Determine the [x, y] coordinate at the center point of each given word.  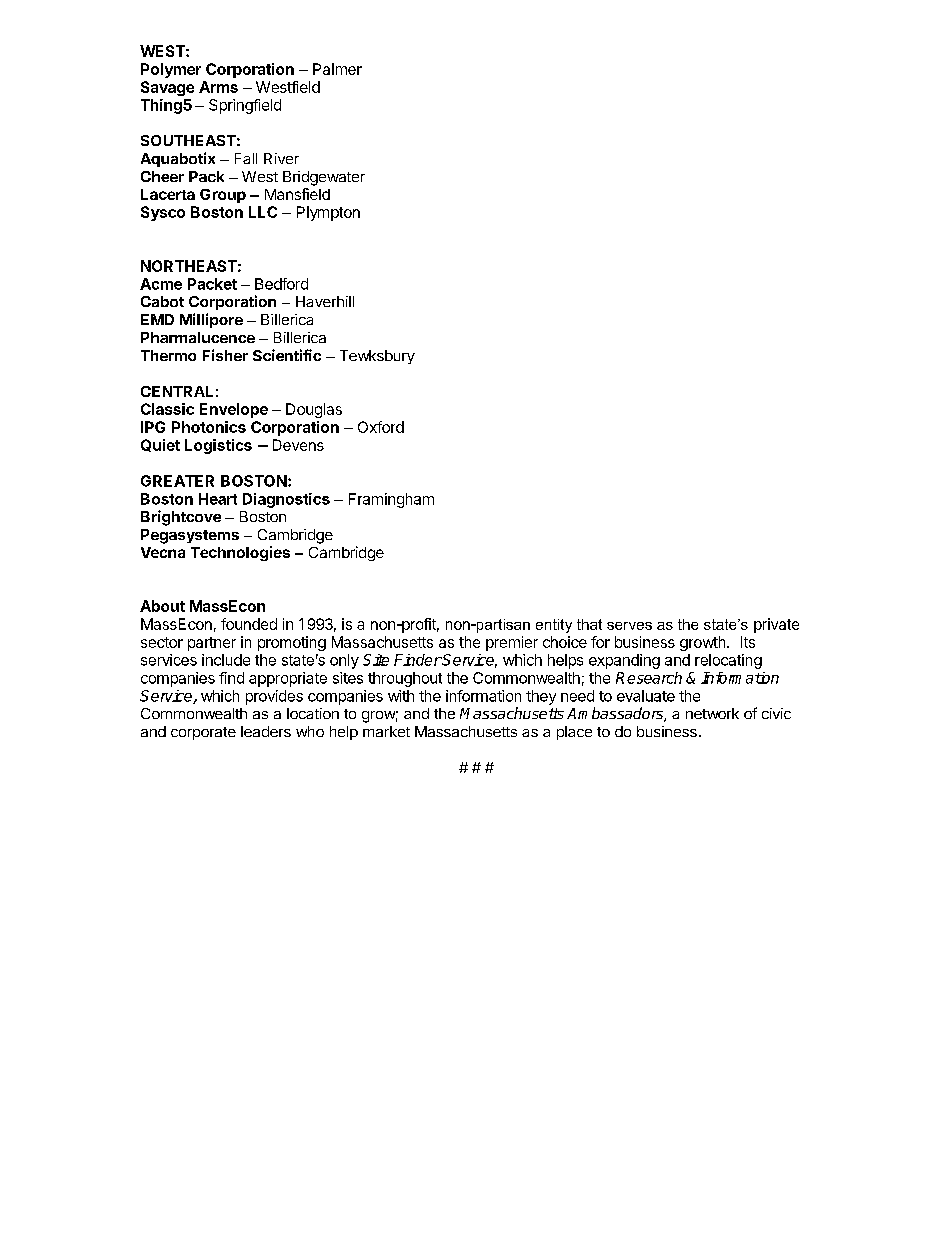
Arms [218, 87]
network [712, 713]
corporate [203, 733]
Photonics [209, 427]
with [401, 696]
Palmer [337, 69]
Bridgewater [324, 178]
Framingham [391, 500]
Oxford [381, 427]
